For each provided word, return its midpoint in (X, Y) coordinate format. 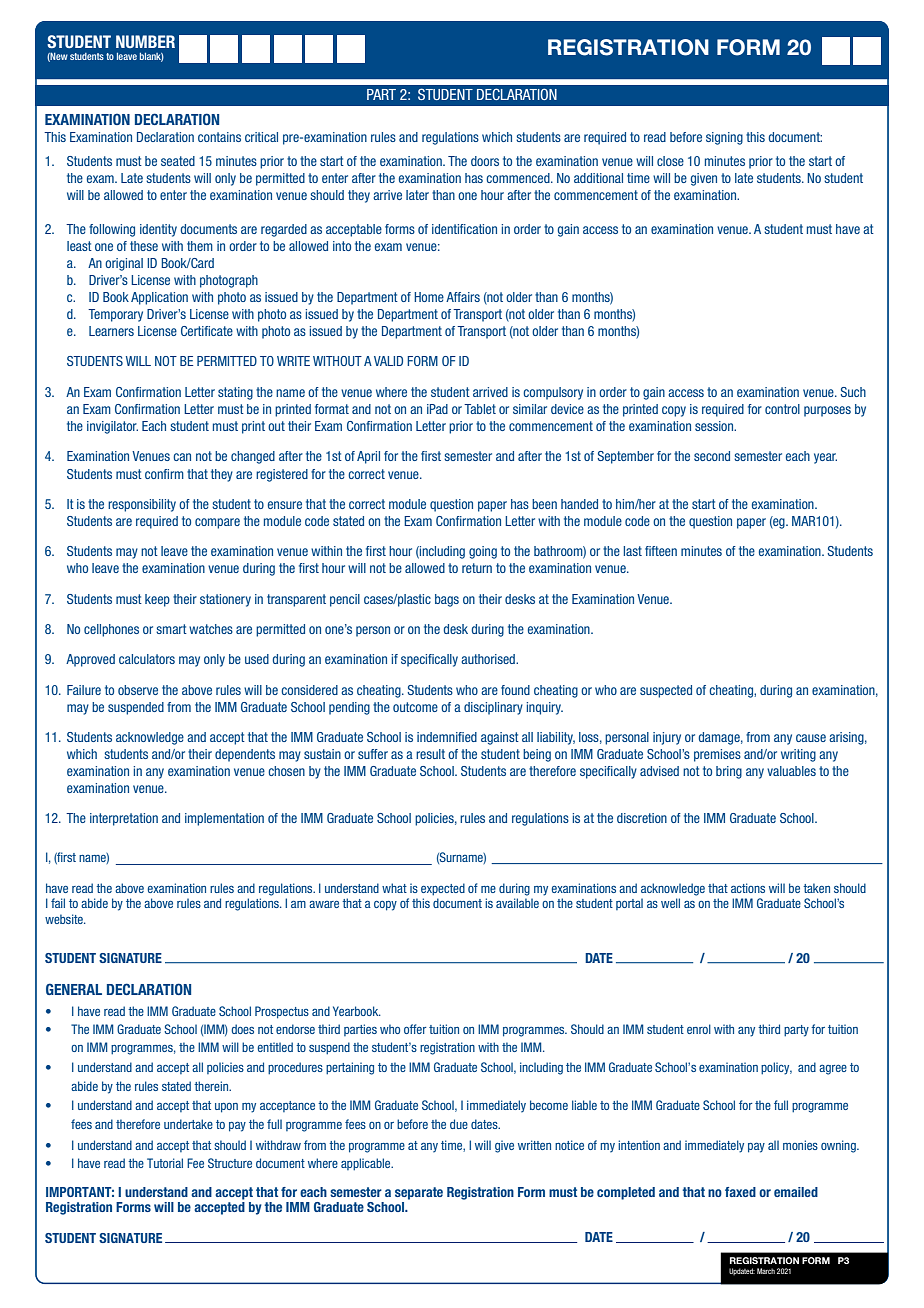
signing (724, 138)
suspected (666, 691)
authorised (489, 659)
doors (485, 161)
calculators (147, 659)
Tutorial (165, 1163)
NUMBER (145, 41)
